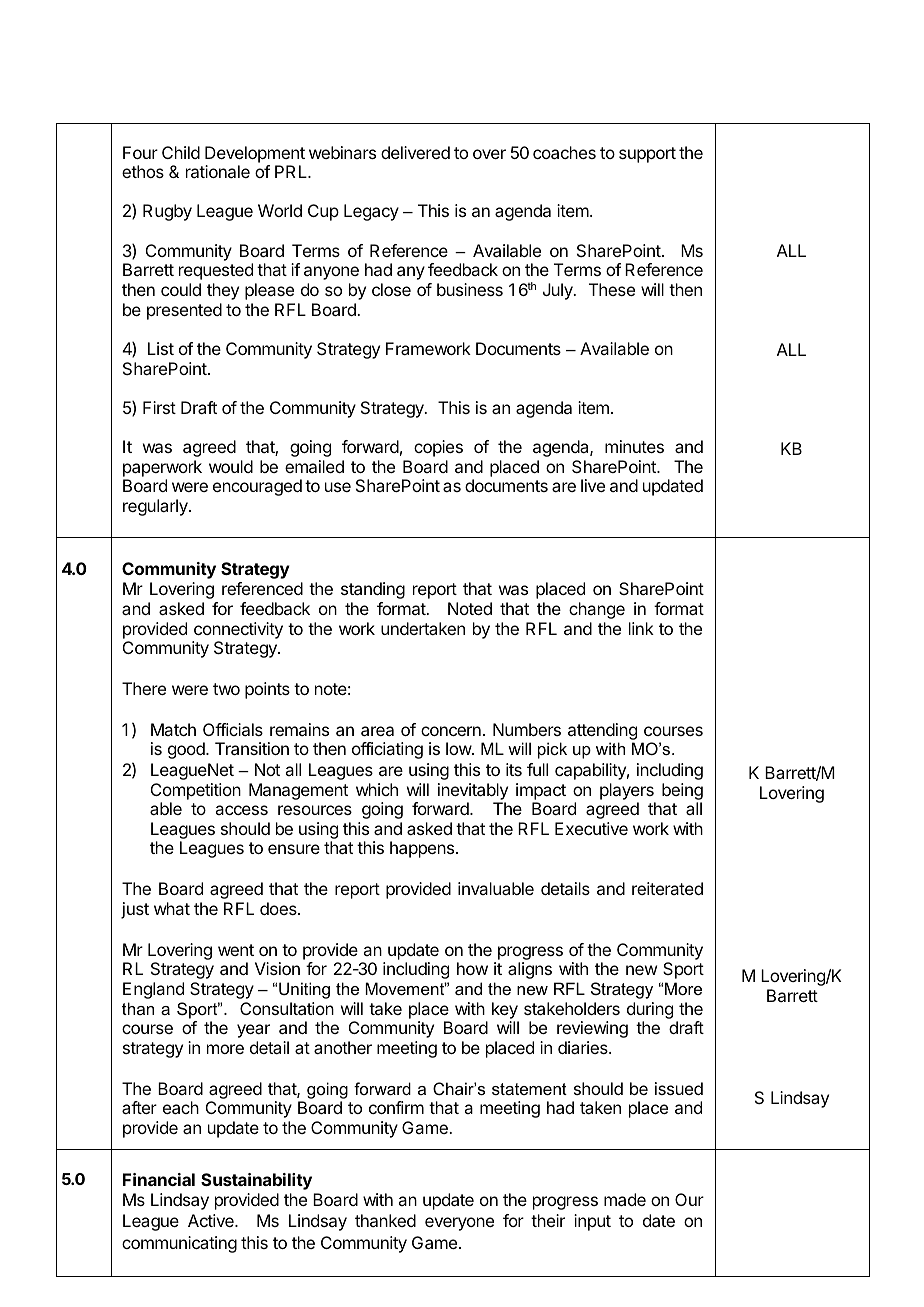  Describe the element at coordinates (212, 1220) in the screenshot. I see `Active` at that location.
